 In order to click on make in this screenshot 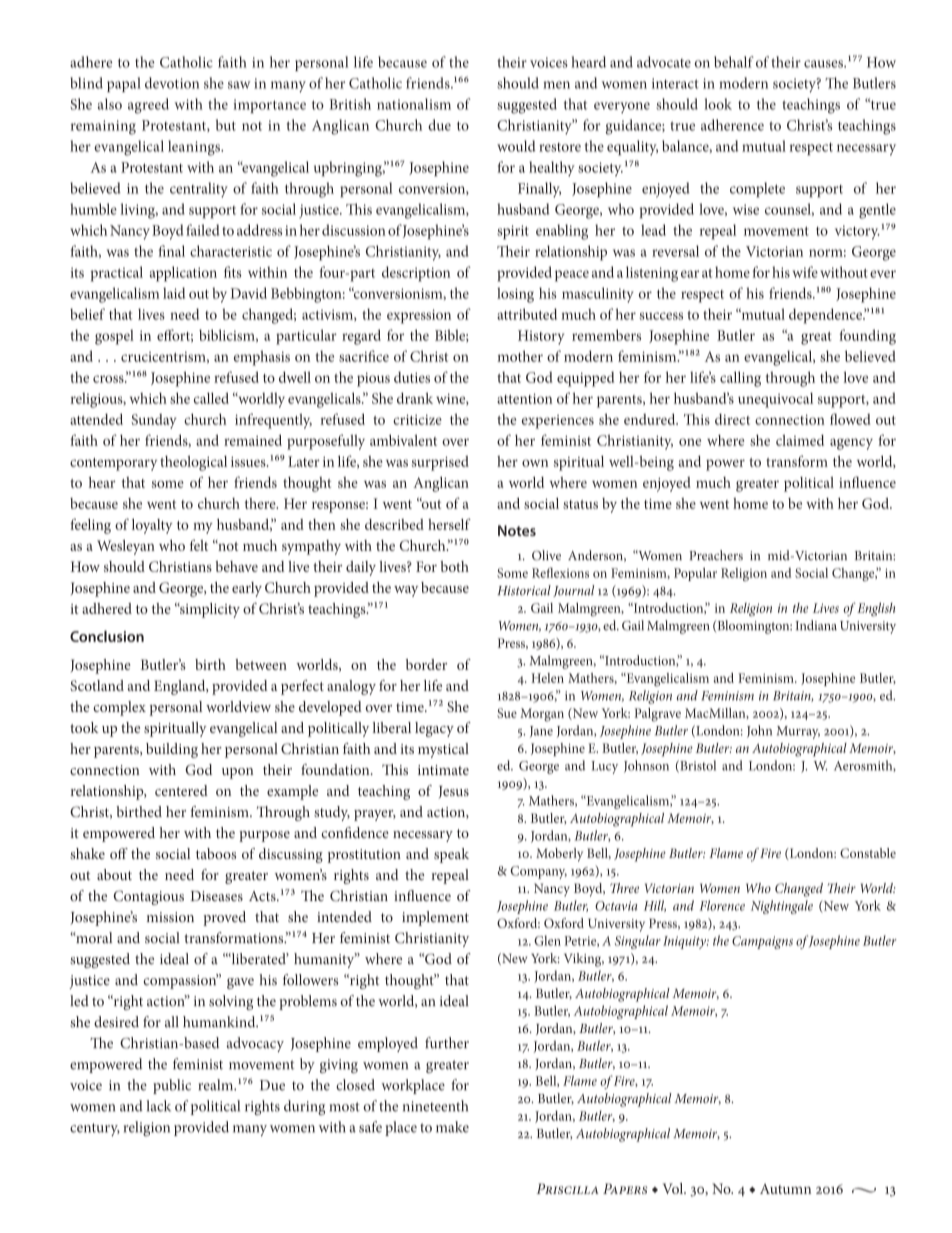, I will do `click(452, 1127)`.
